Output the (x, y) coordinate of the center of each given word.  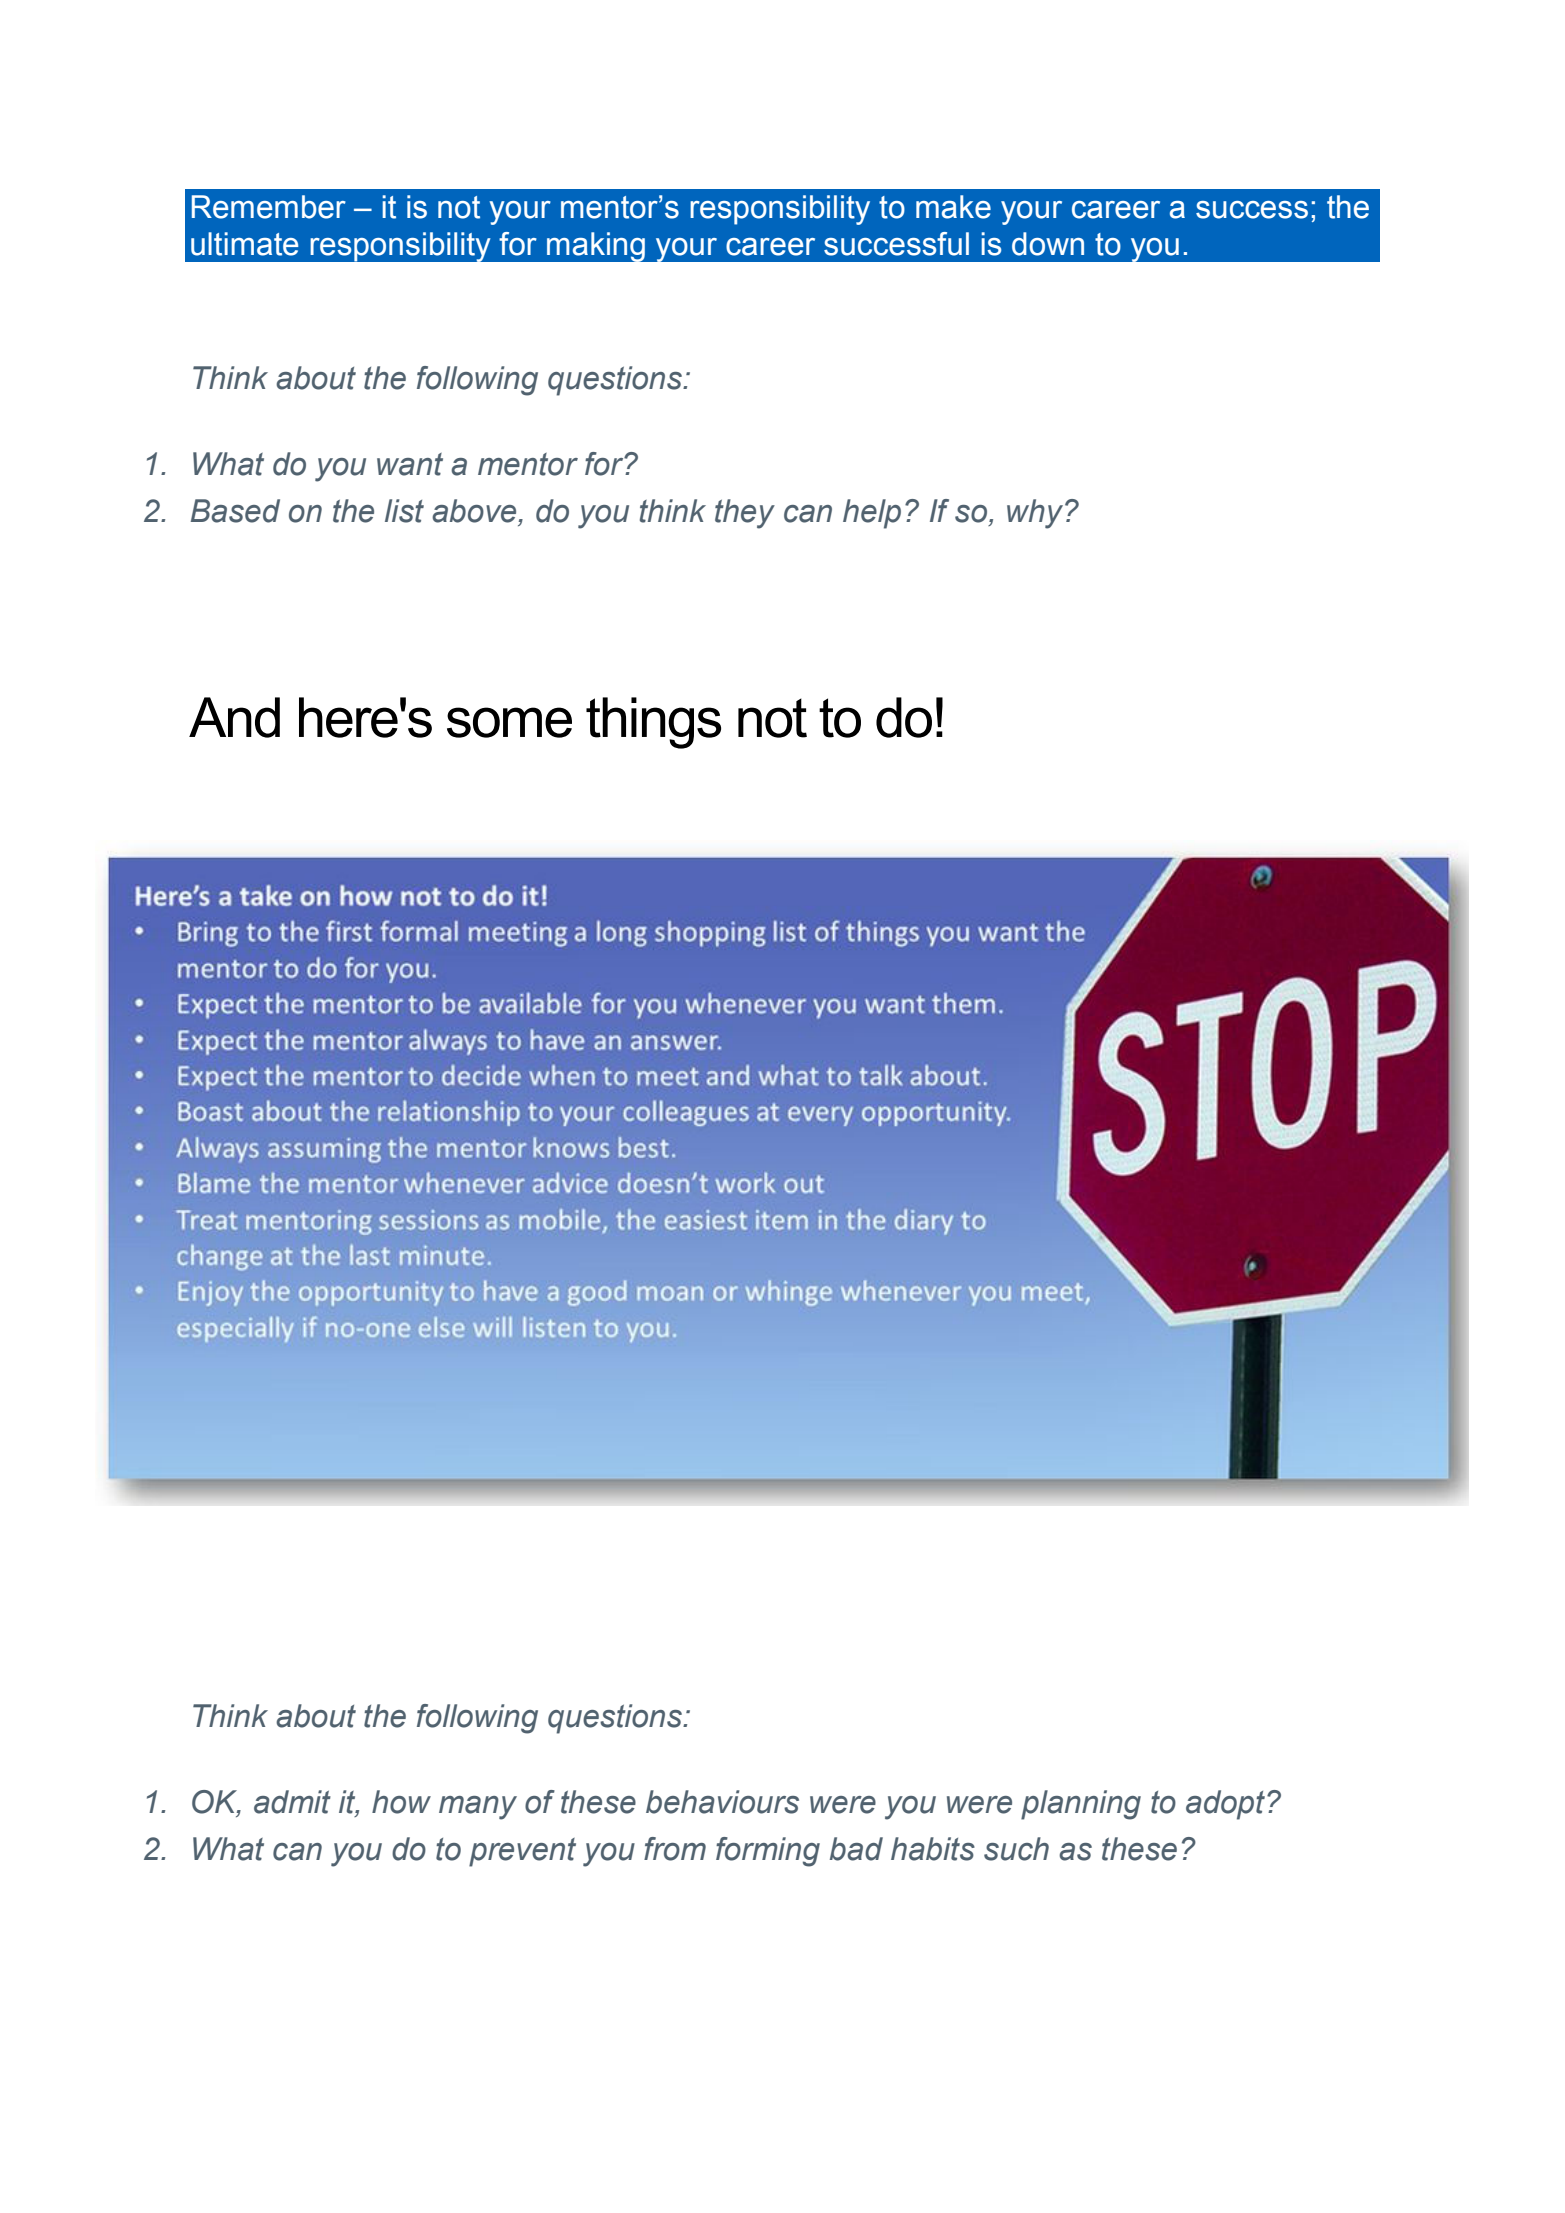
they (745, 514)
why (1036, 514)
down (1048, 244)
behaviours (722, 1802)
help (872, 514)
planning (1081, 1805)
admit (292, 1802)
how (401, 1802)
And (234, 717)
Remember (269, 207)
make (953, 207)
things (653, 723)
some (509, 722)
